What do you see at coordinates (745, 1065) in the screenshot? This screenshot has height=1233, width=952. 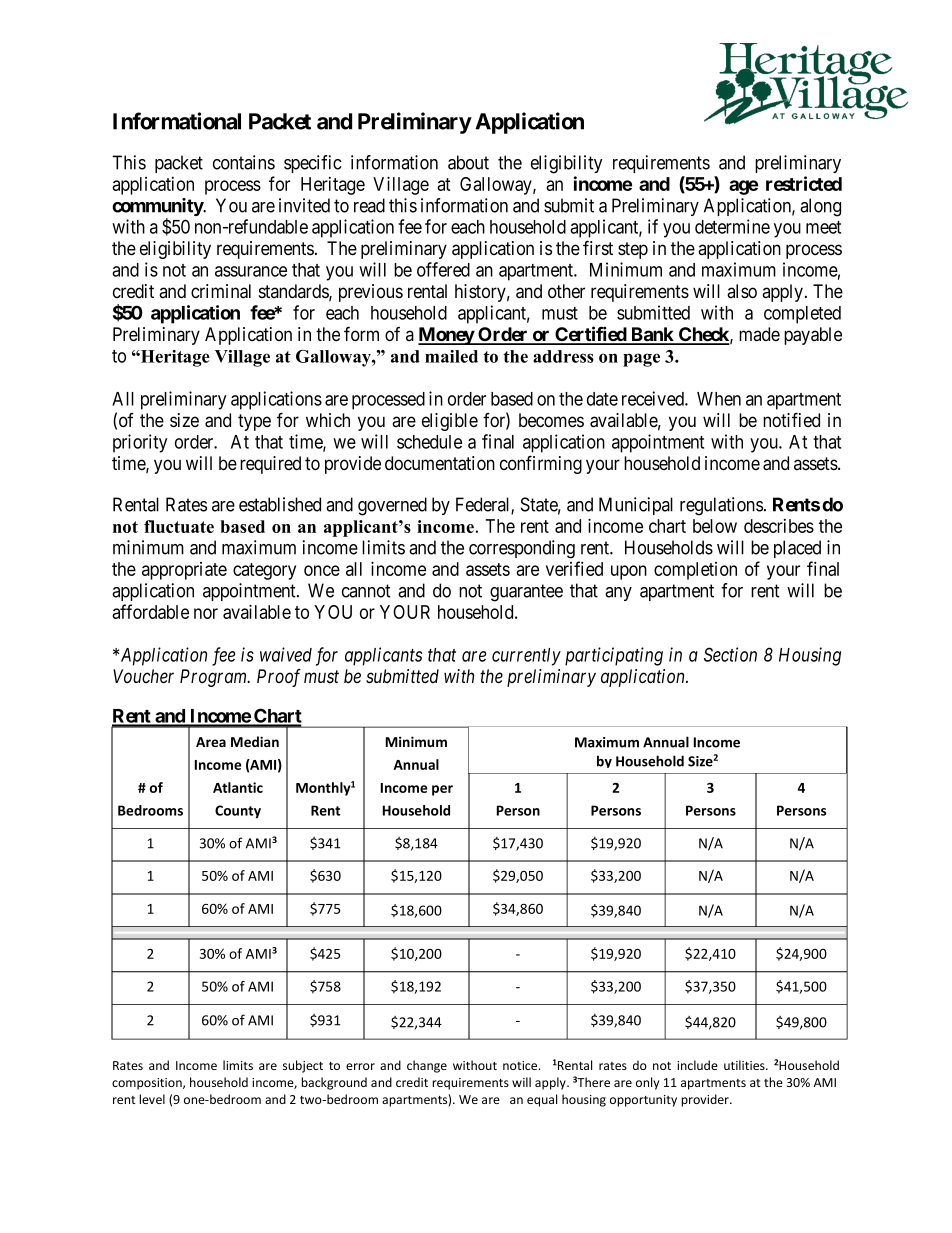 I see `utilities` at bounding box center [745, 1065].
